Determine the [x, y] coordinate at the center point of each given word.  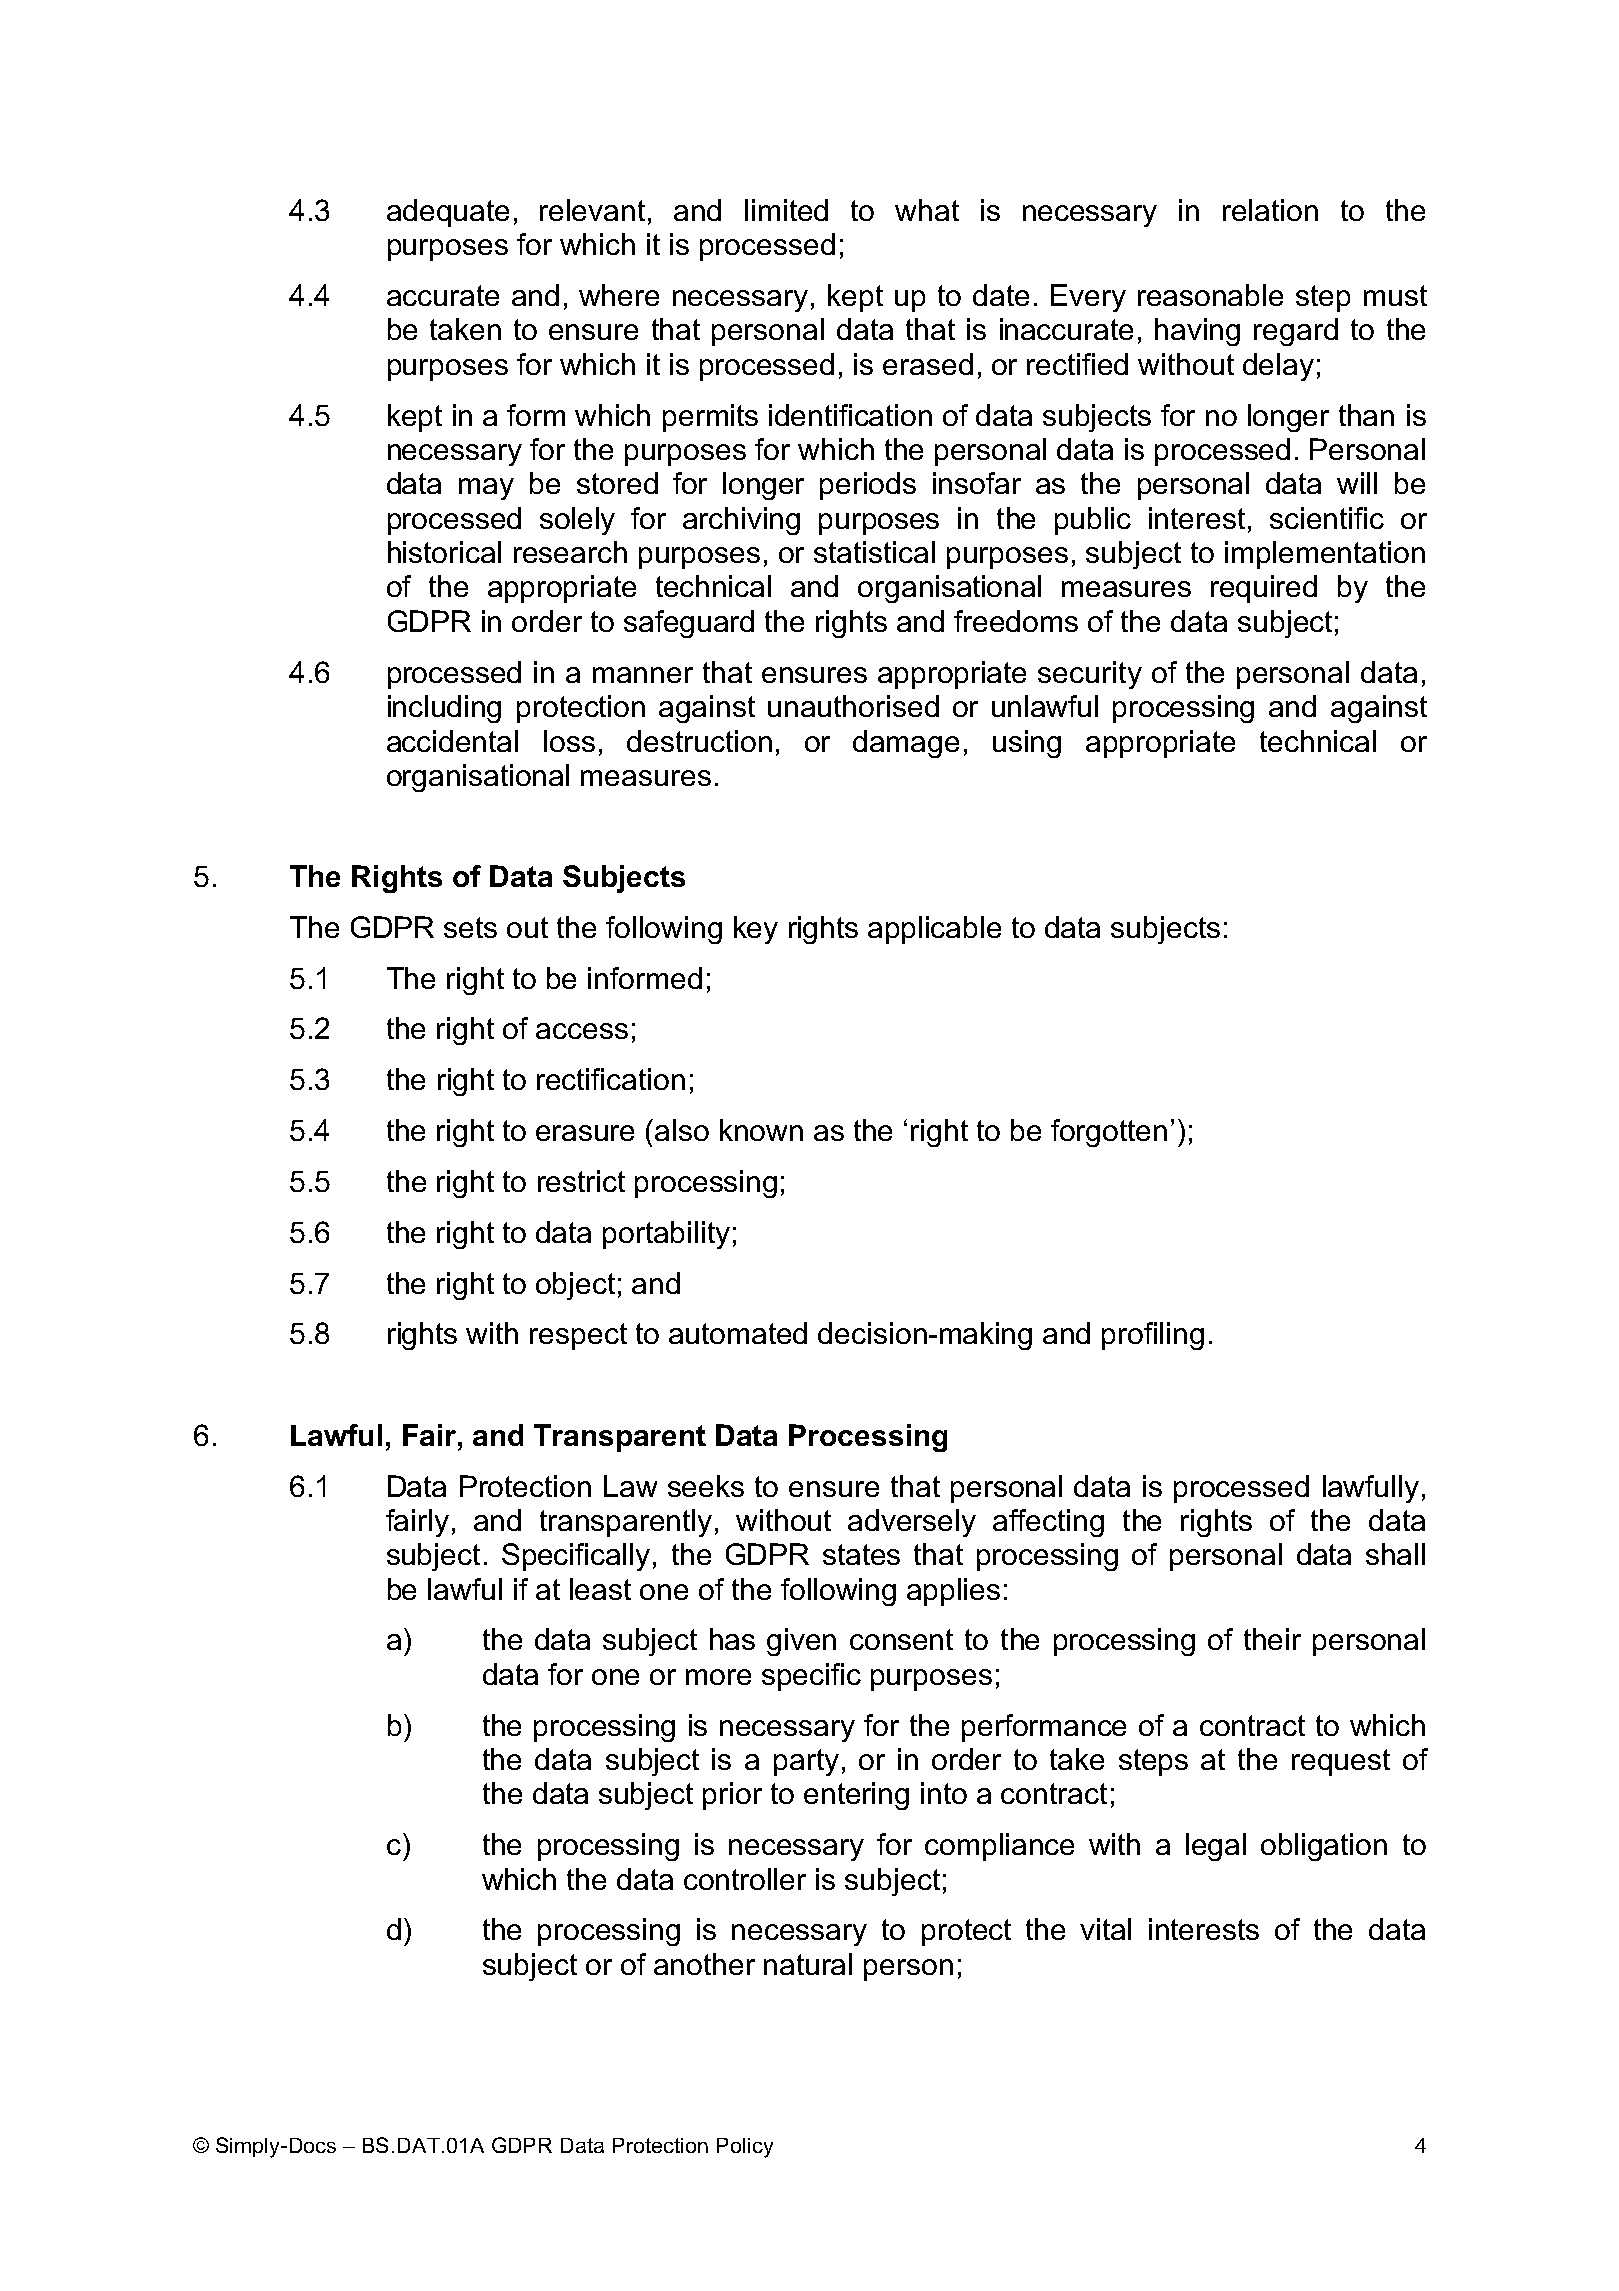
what [927, 210]
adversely [912, 1523]
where [619, 295]
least [600, 1589]
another [704, 1964]
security [1090, 675]
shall [1395, 1554]
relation [1270, 210]
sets [470, 927]
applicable [934, 930]
